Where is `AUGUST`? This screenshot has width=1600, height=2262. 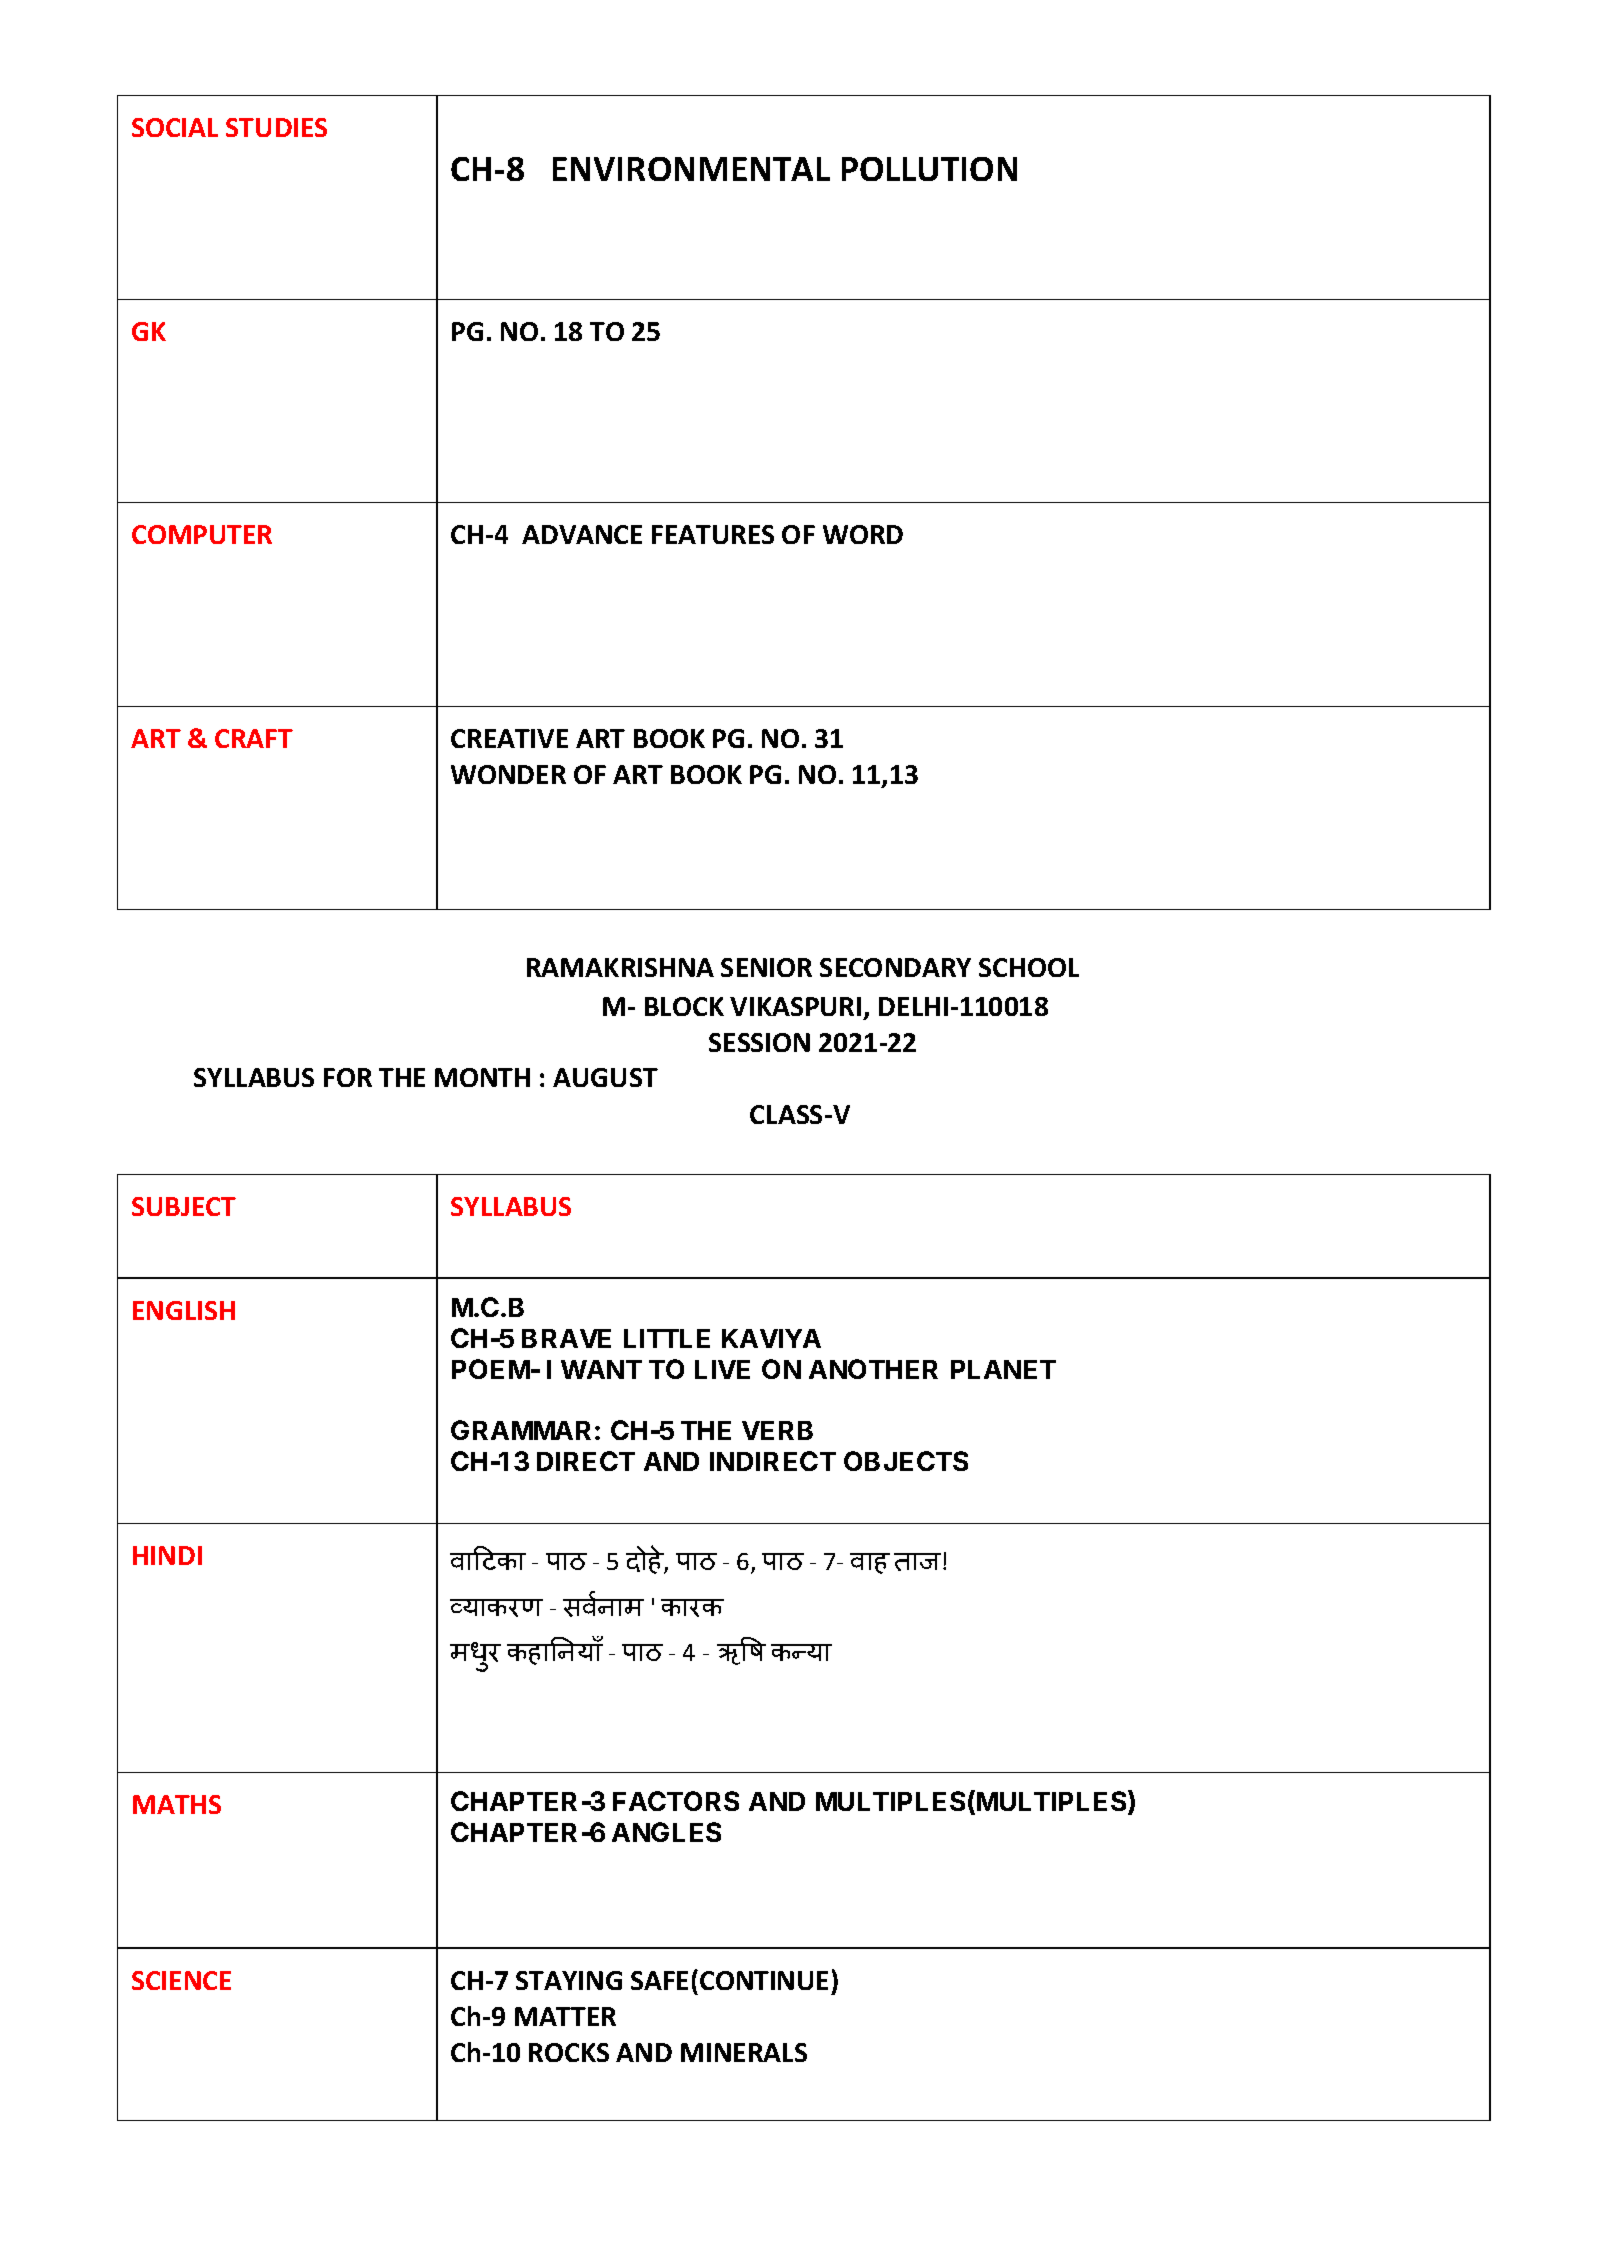 AUGUST is located at coordinates (605, 1077).
